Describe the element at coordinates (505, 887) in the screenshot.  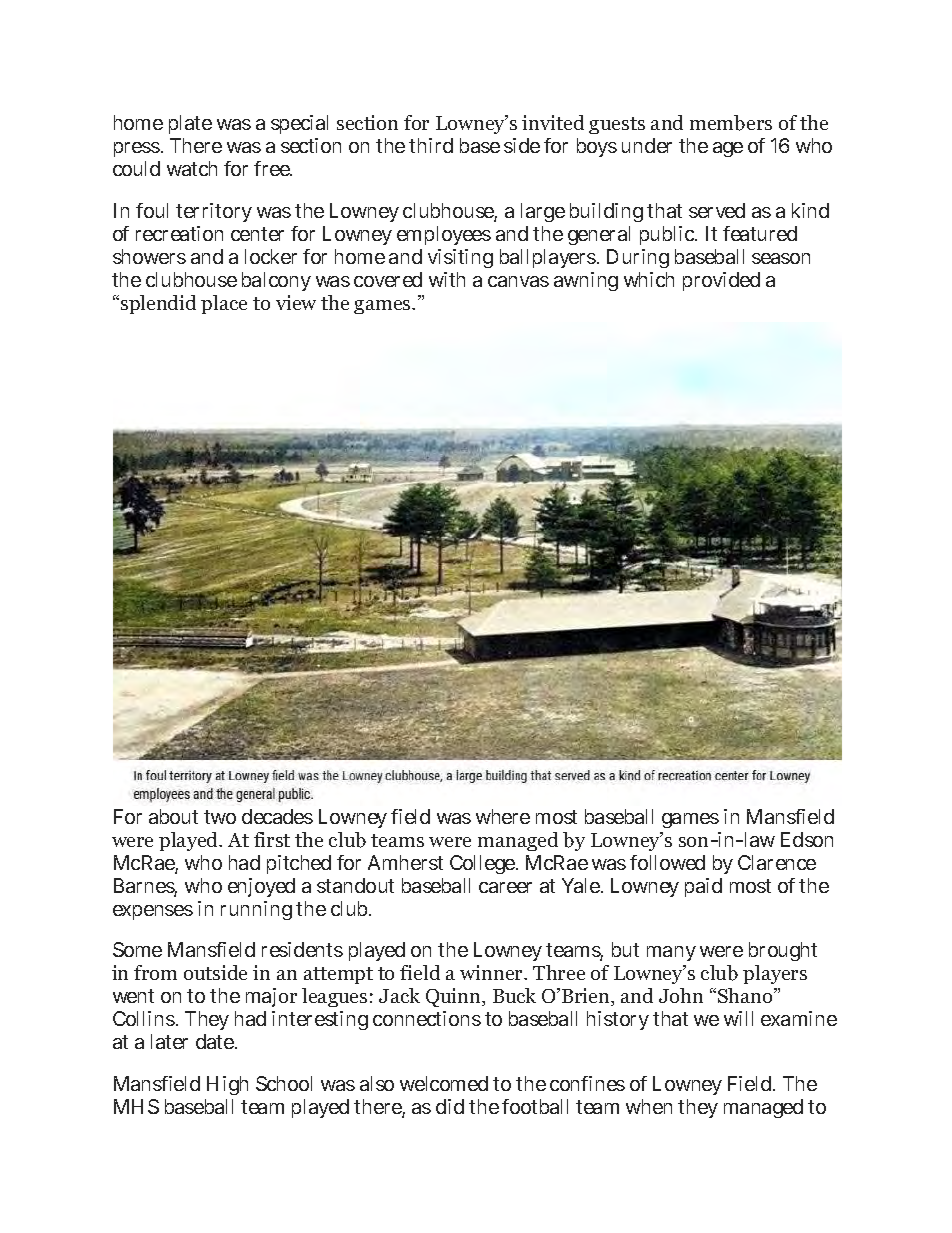
I see `career` at that location.
